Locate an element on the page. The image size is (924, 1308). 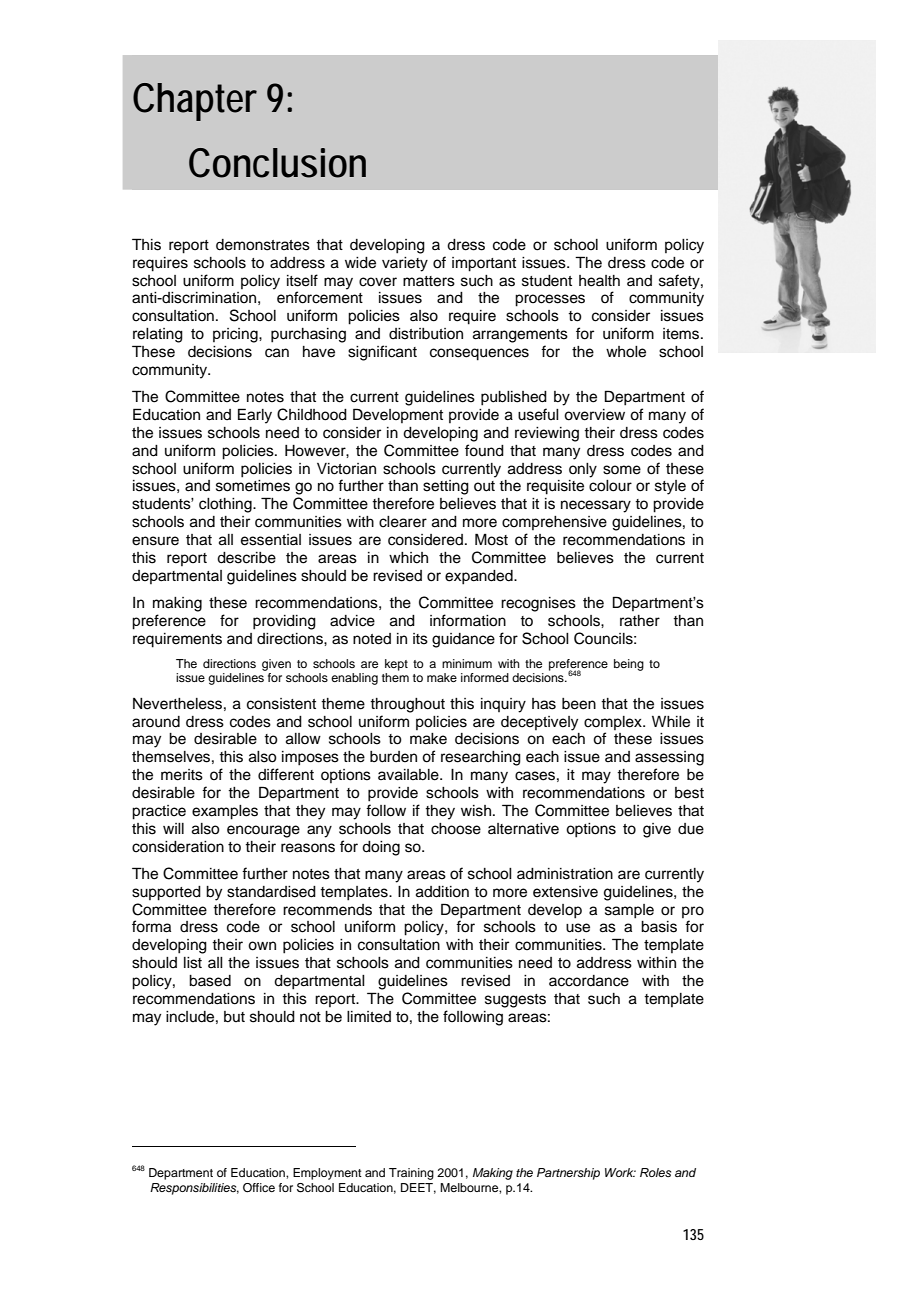
Responsibilities is located at coordinates (194, 1189).
